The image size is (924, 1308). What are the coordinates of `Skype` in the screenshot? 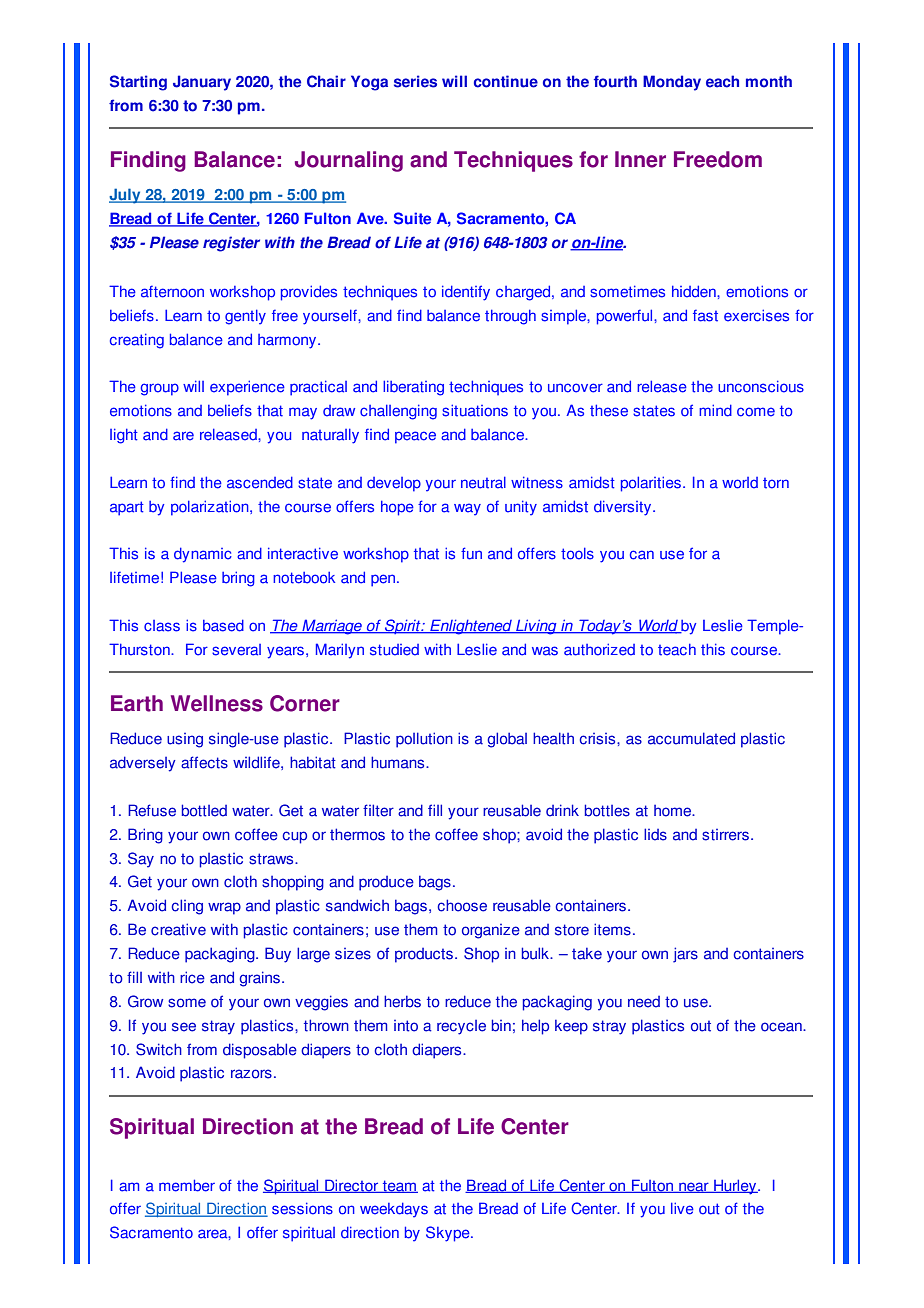 It's located at (449, 1234).
